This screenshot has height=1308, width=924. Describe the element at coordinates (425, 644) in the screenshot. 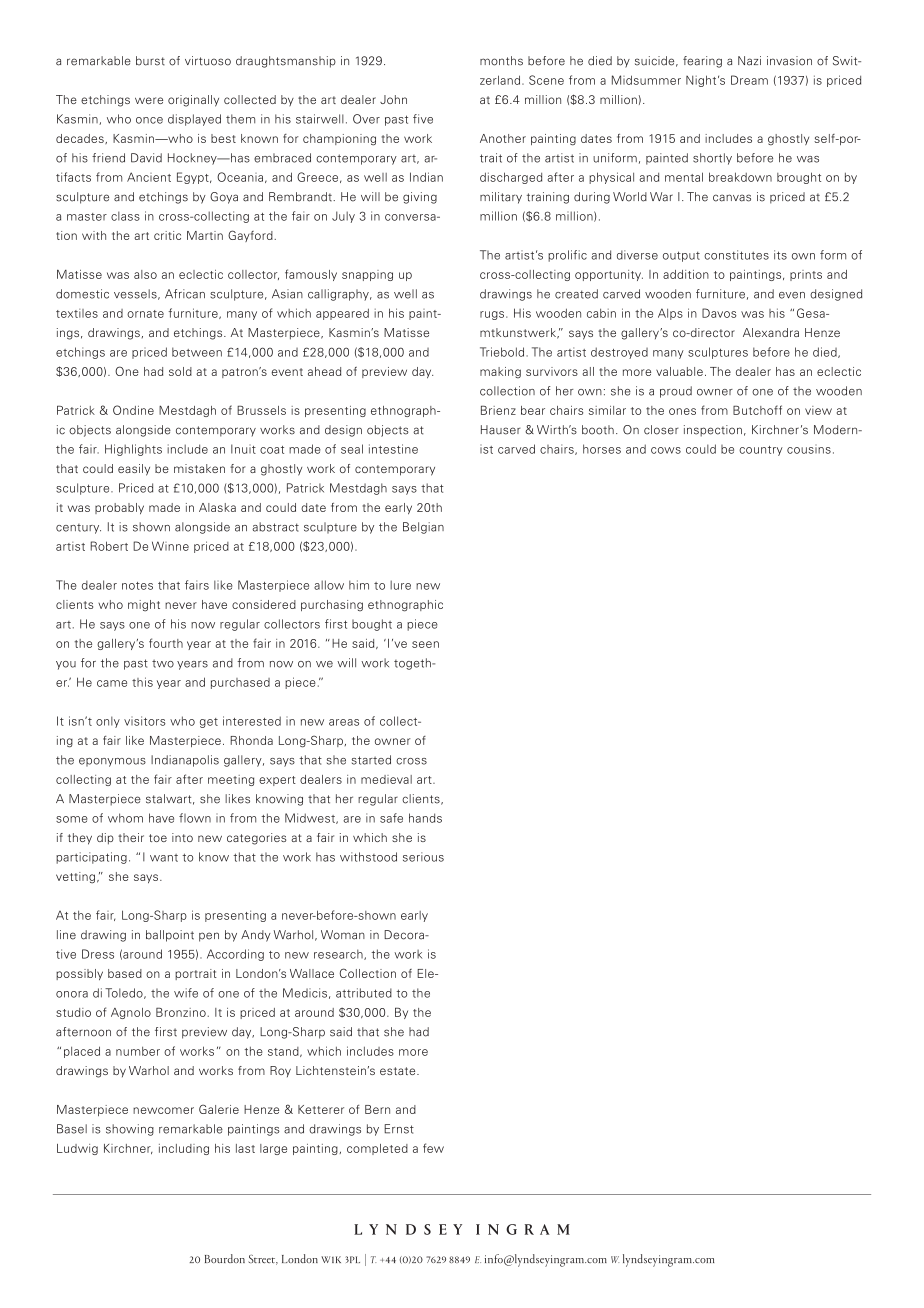

I see `seen` at that location.
